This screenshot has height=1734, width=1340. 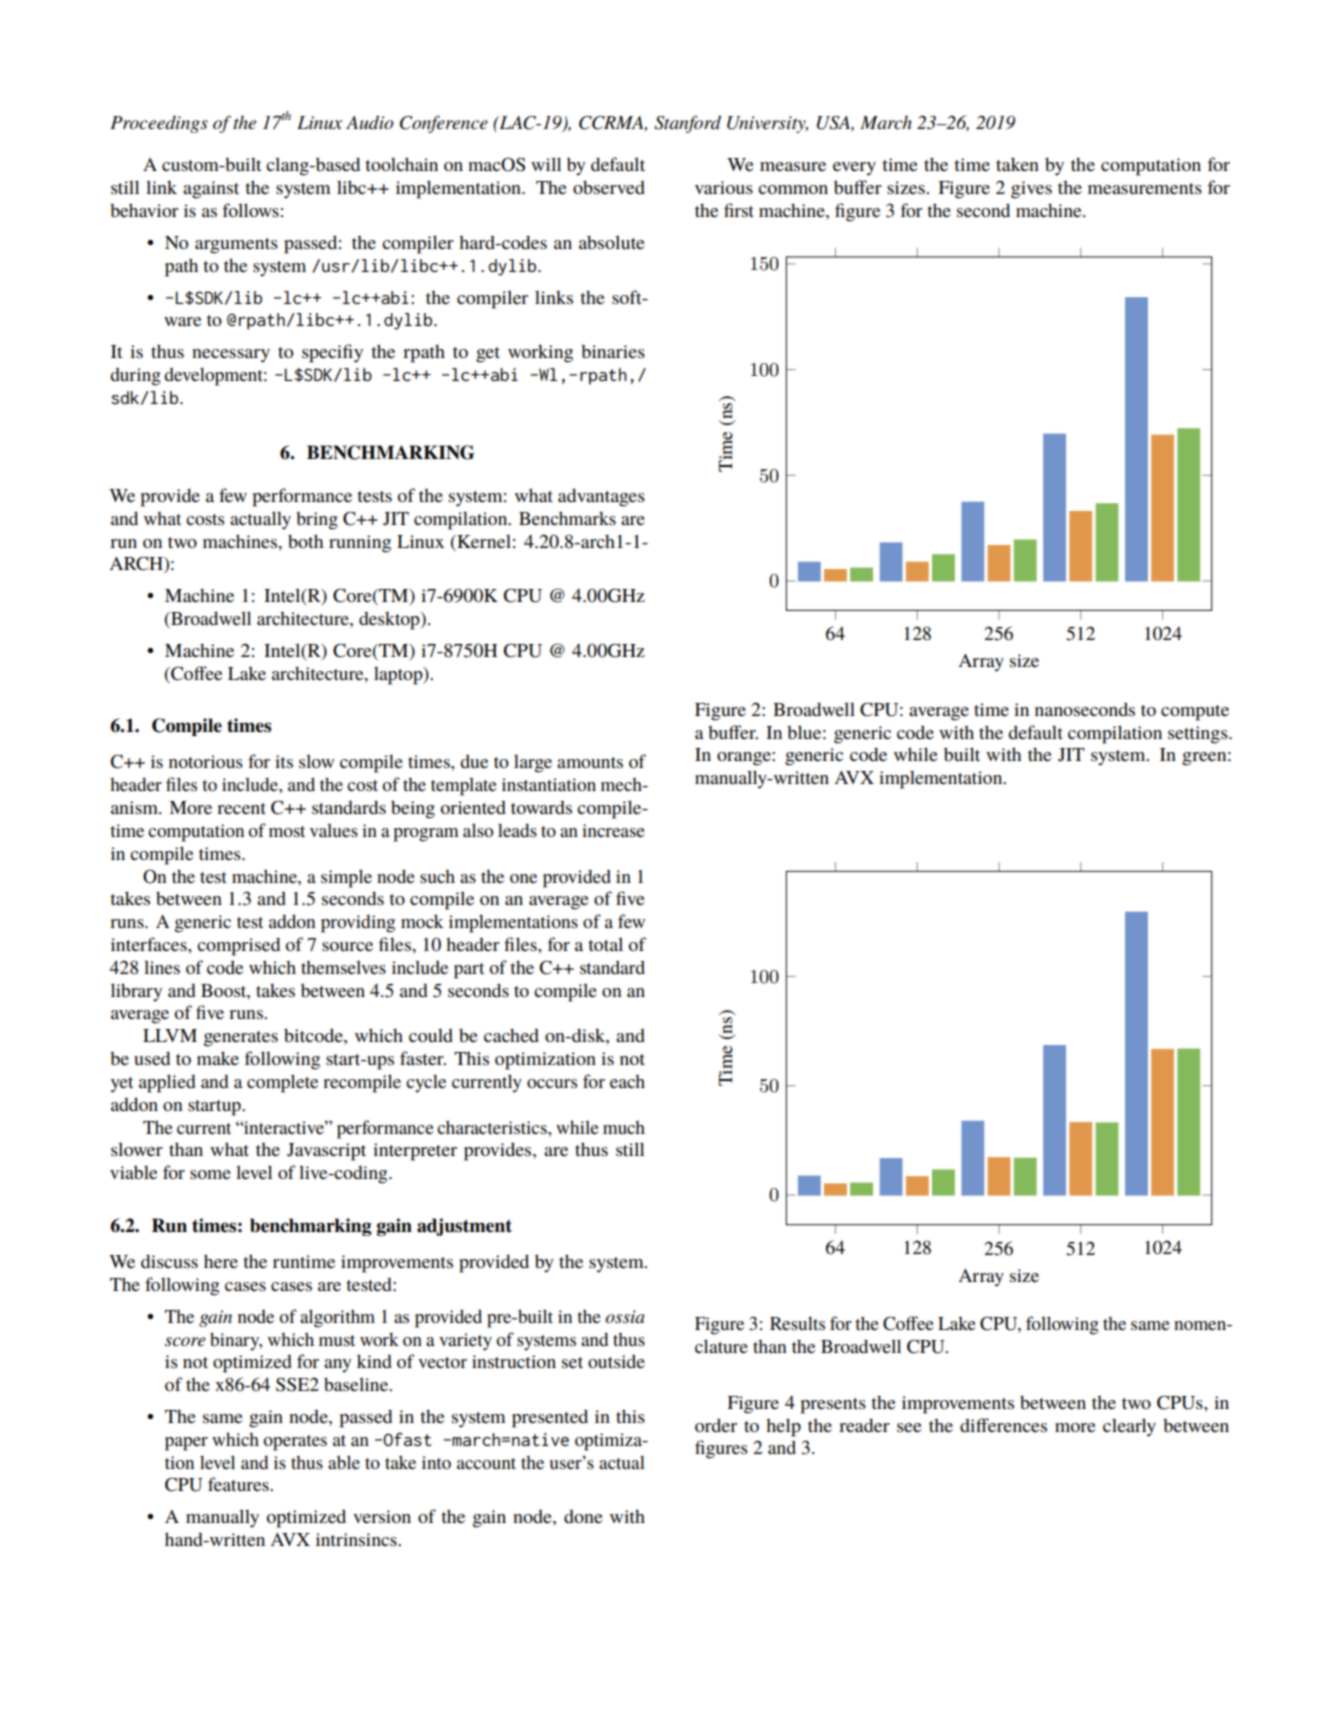 I want to click on gives, so click(x=1031, y=190).
